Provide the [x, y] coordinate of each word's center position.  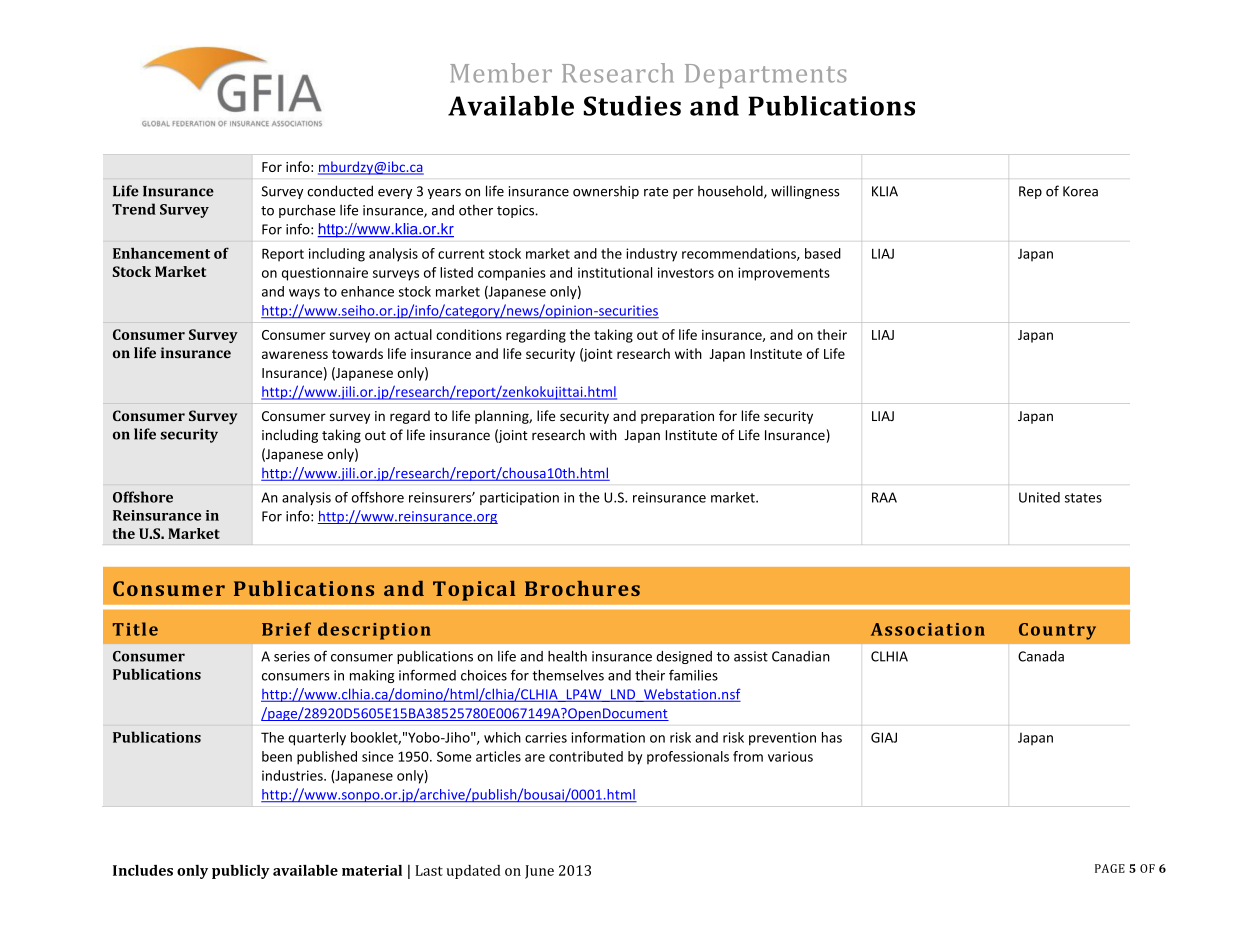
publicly [241, 872]
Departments [765, 76]
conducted [340, 191]
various [790, 756]
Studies [632, 106]
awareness [295, 355]
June [539, 872]
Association [928, 629]
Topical [474, 591]
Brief [286, 629]
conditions [469, 334]
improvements [784, 274]
